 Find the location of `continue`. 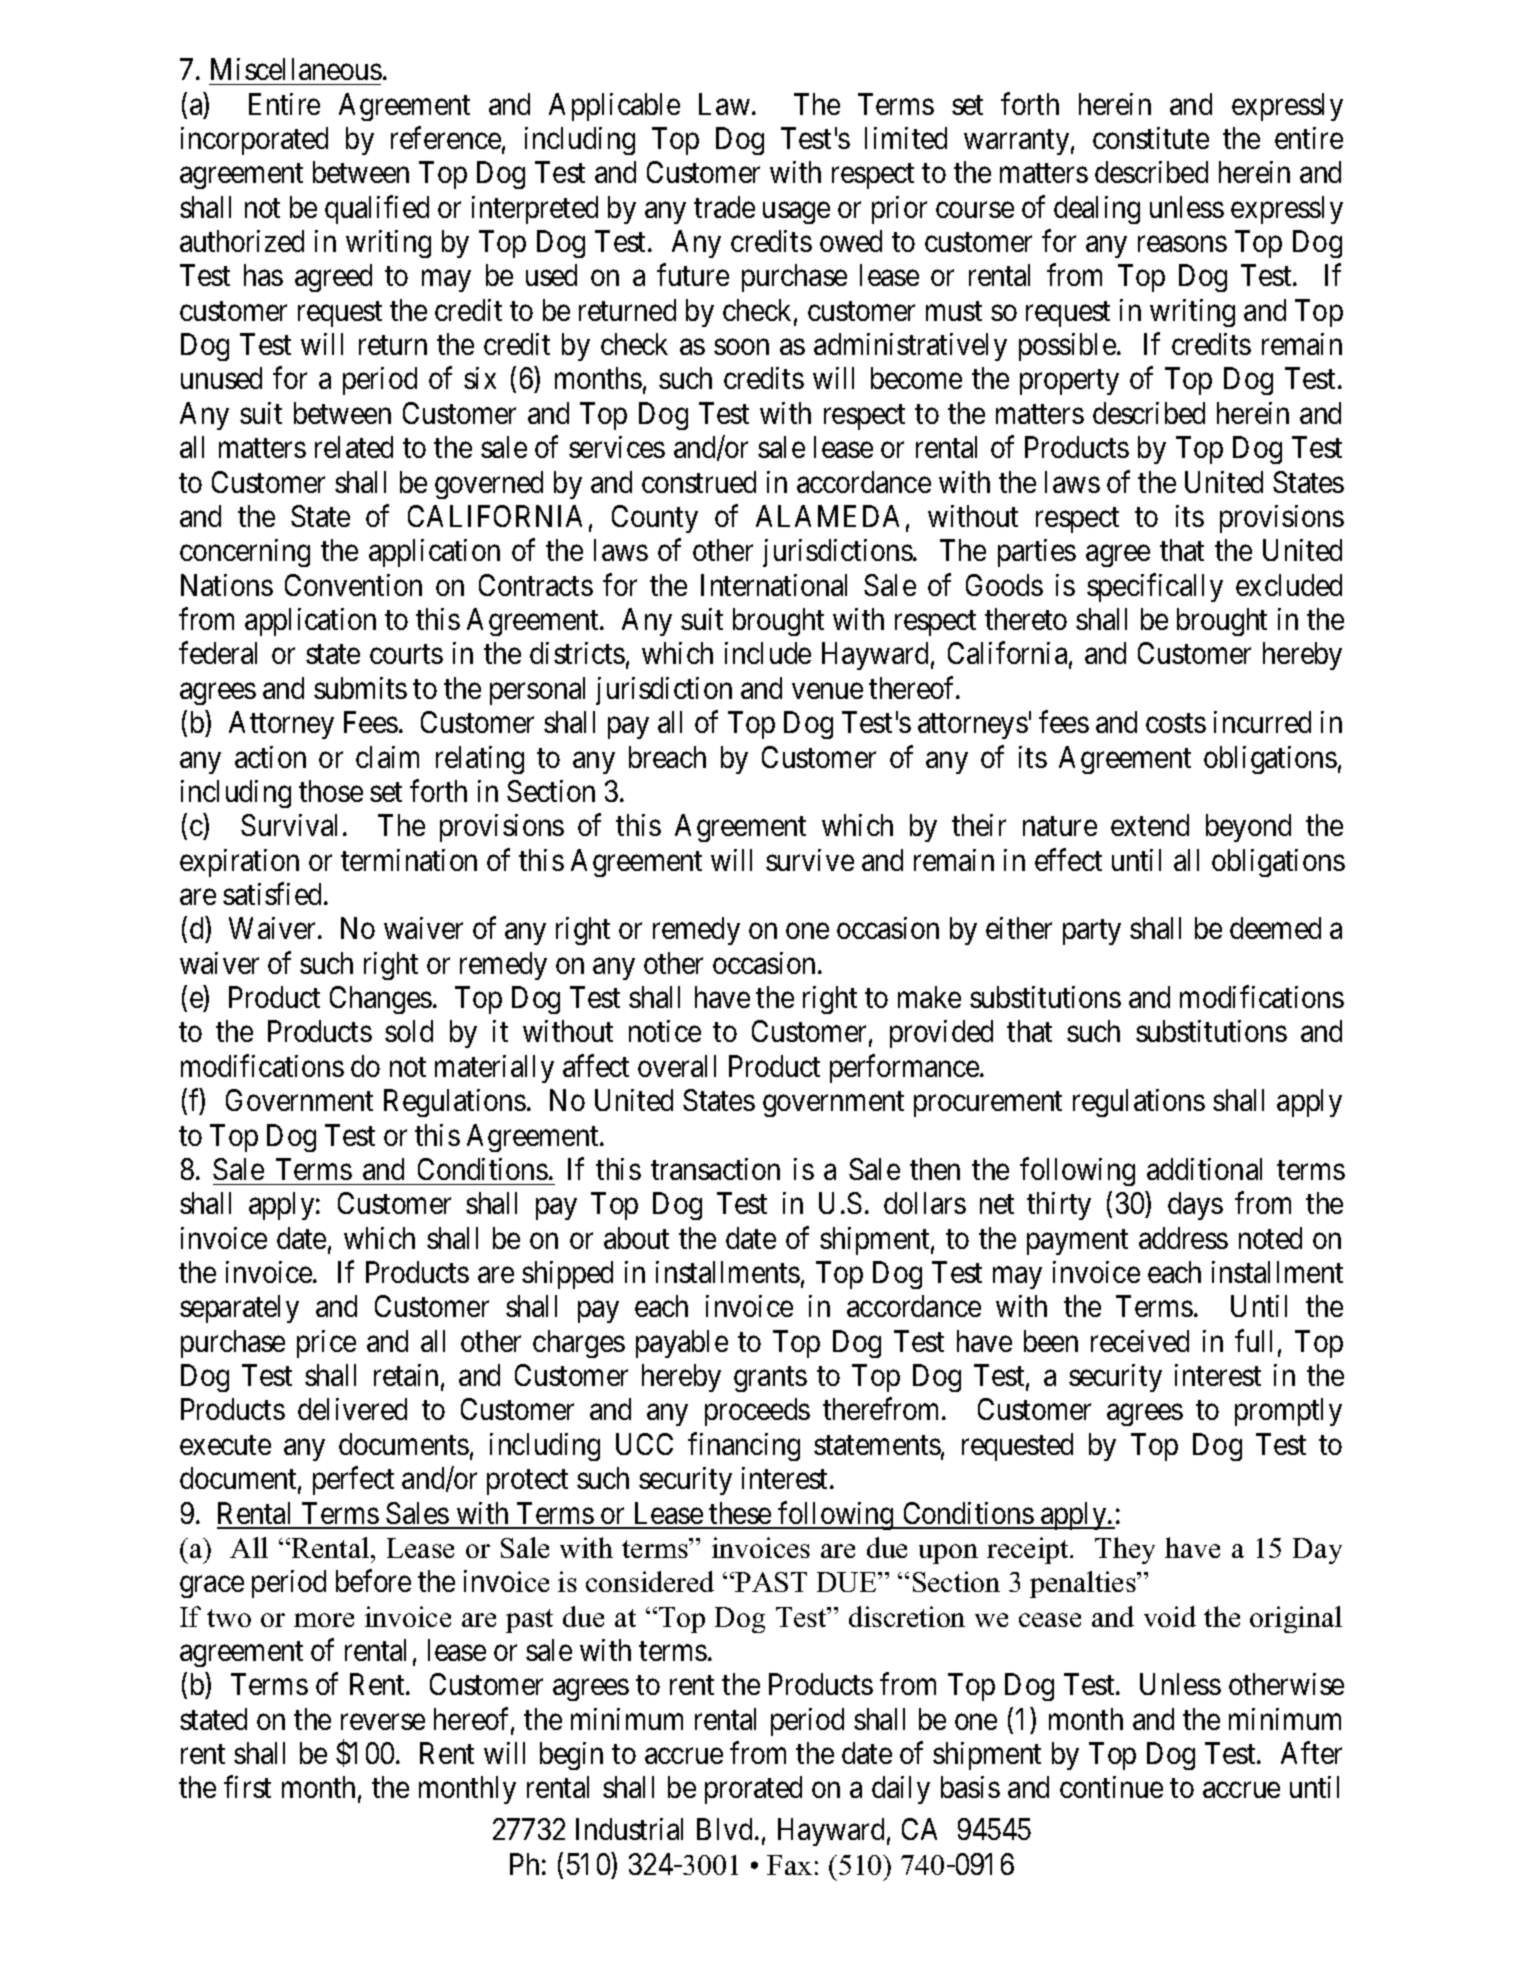

continue is located at coordinates (1111, 1787).
